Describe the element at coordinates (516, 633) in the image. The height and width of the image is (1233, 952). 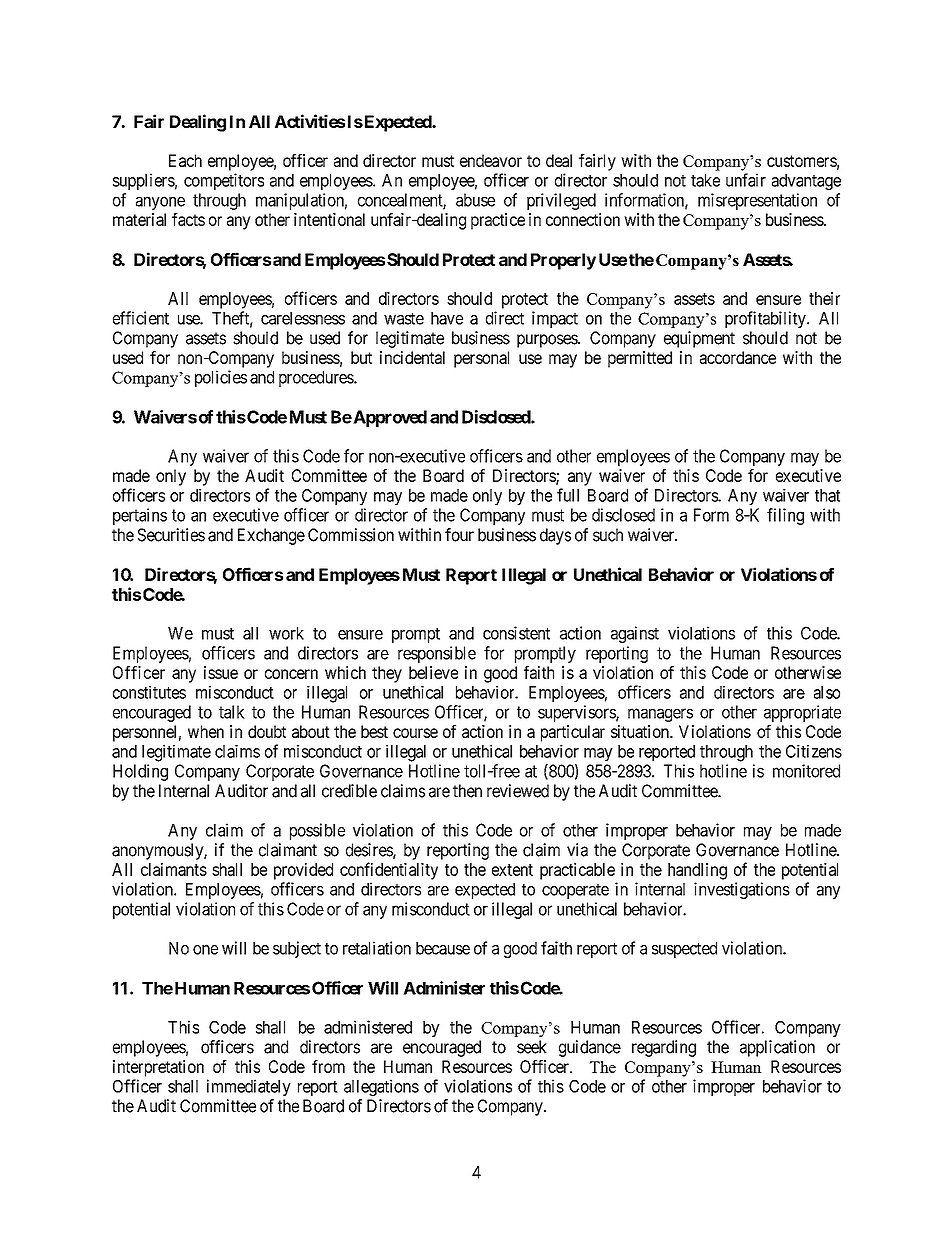
I see `consistent` at that location.
